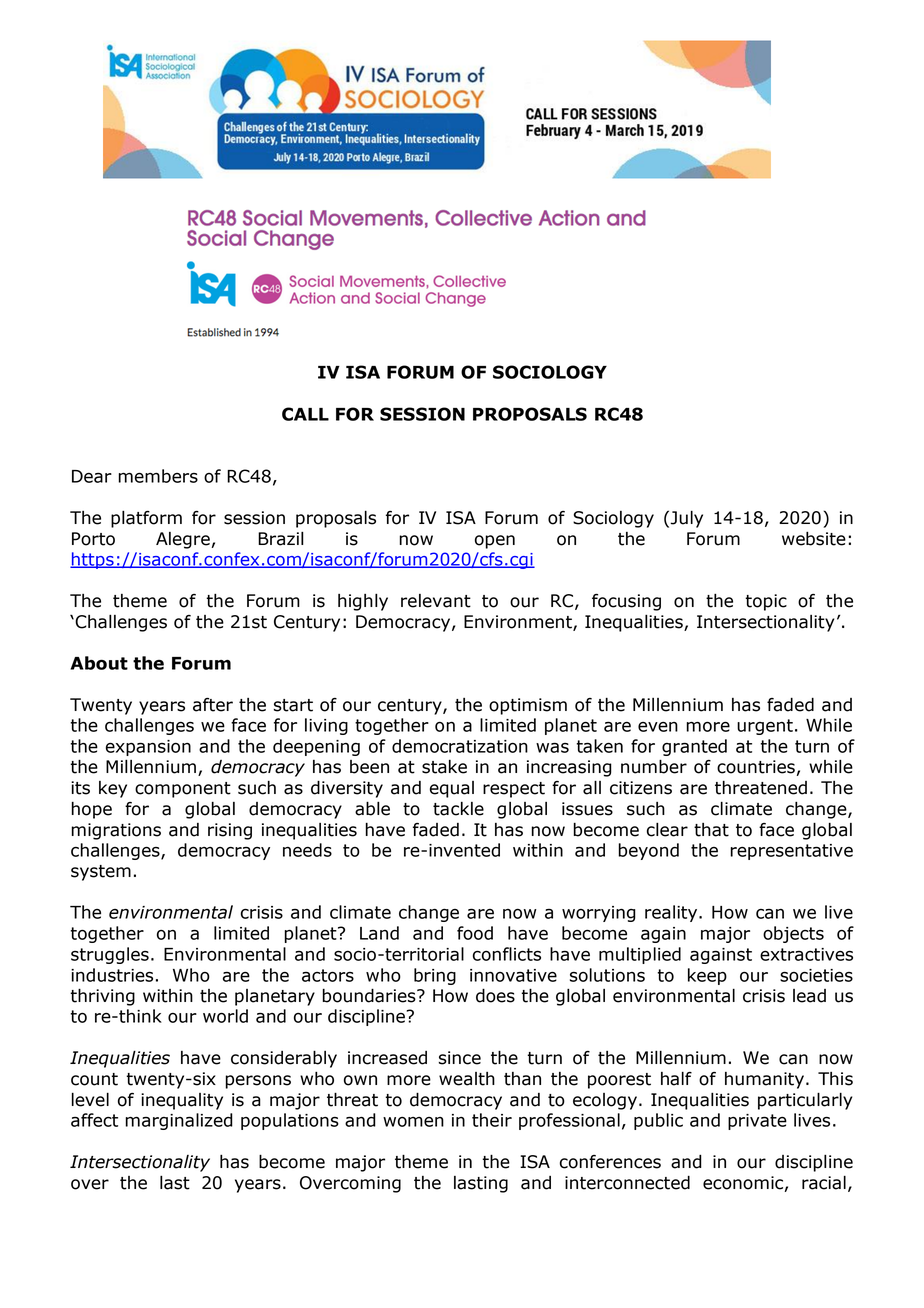 The height and width of the image is (1308, 924). Describe the element at coordinates (112, 975) in the image. I see `industries` at that location.
